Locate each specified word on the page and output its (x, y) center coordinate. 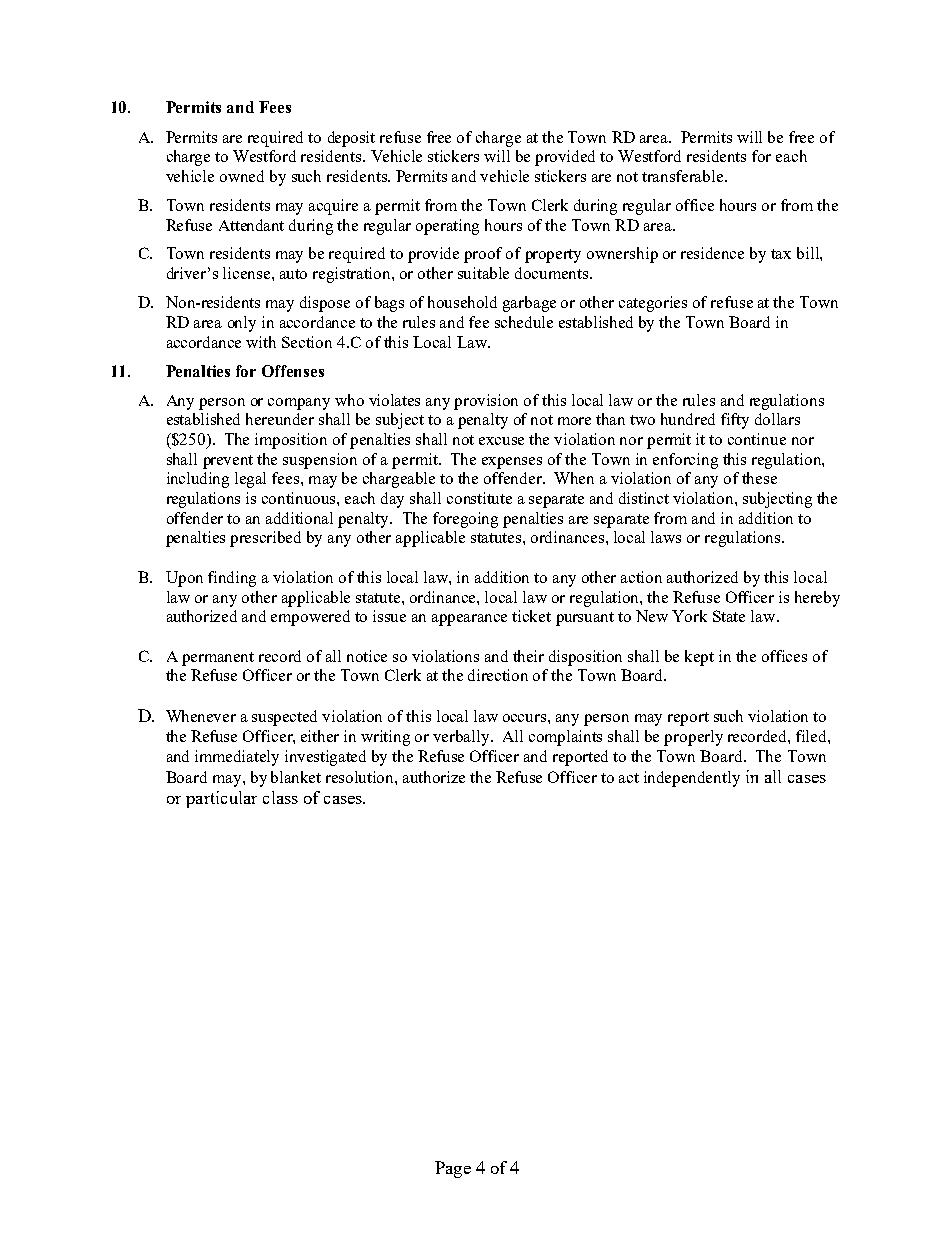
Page (453, 1169)
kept (699, 658)
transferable (684, 176)
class (280, 797)
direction (498, 675)
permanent (218, 659)
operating (447, 227)
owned (242, 176)
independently (692, 779)
